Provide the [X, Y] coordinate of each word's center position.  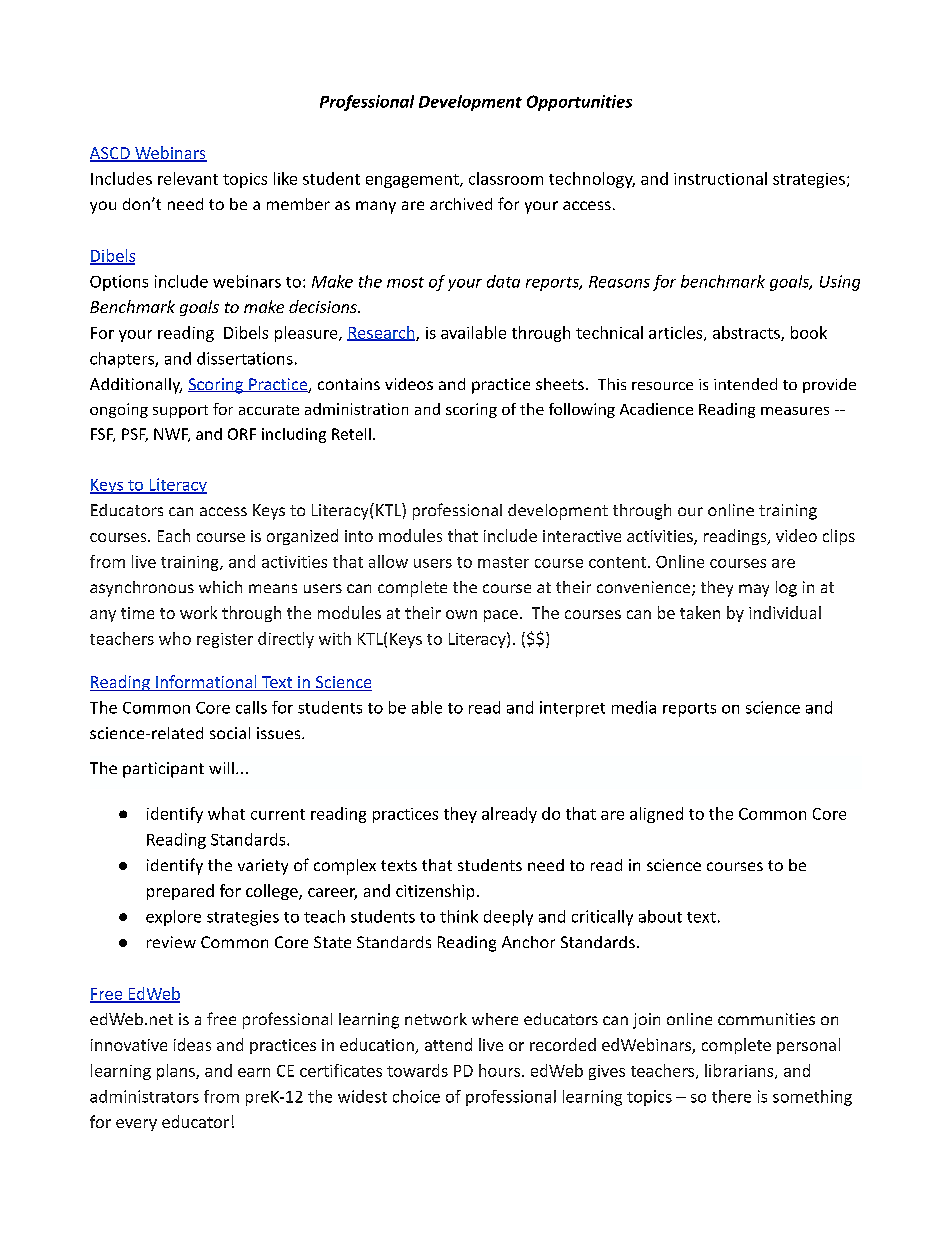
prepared [180, 892]
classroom [506, 178]
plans [177, 1072]
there [731, 1096]
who [175, 638]
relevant [188, 178]
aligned [656, 815]
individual [785, 612]
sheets [560, 384]
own [461, 614]
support [180, 411]
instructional [720, 178]
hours [499, 1070]
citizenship [435, 892]
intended [745, 384]
